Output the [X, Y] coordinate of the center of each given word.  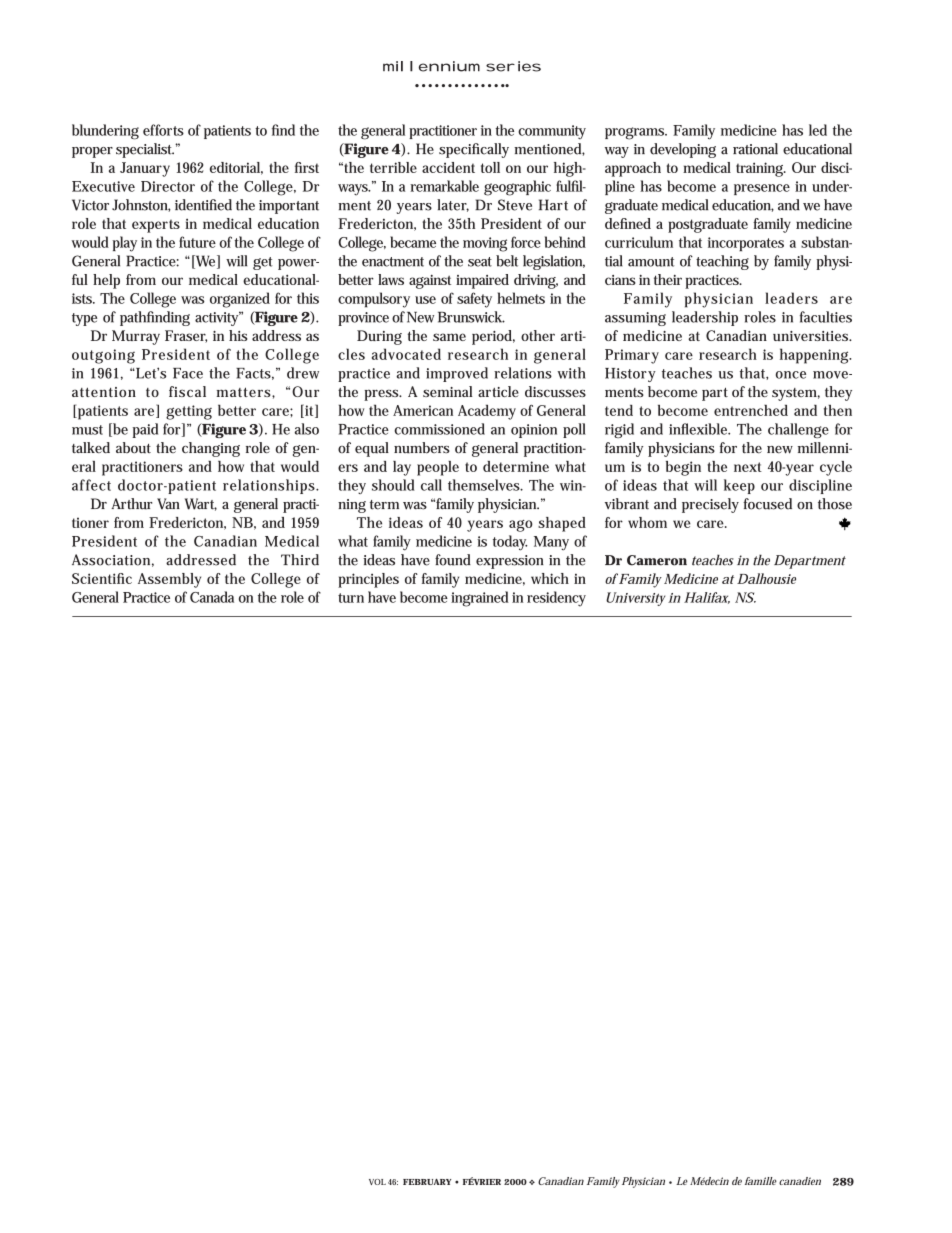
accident [448, 167]
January [145, 169]
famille [761, 1181]
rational [755, 149]
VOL [377, 1182]
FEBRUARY [427, 1182]
